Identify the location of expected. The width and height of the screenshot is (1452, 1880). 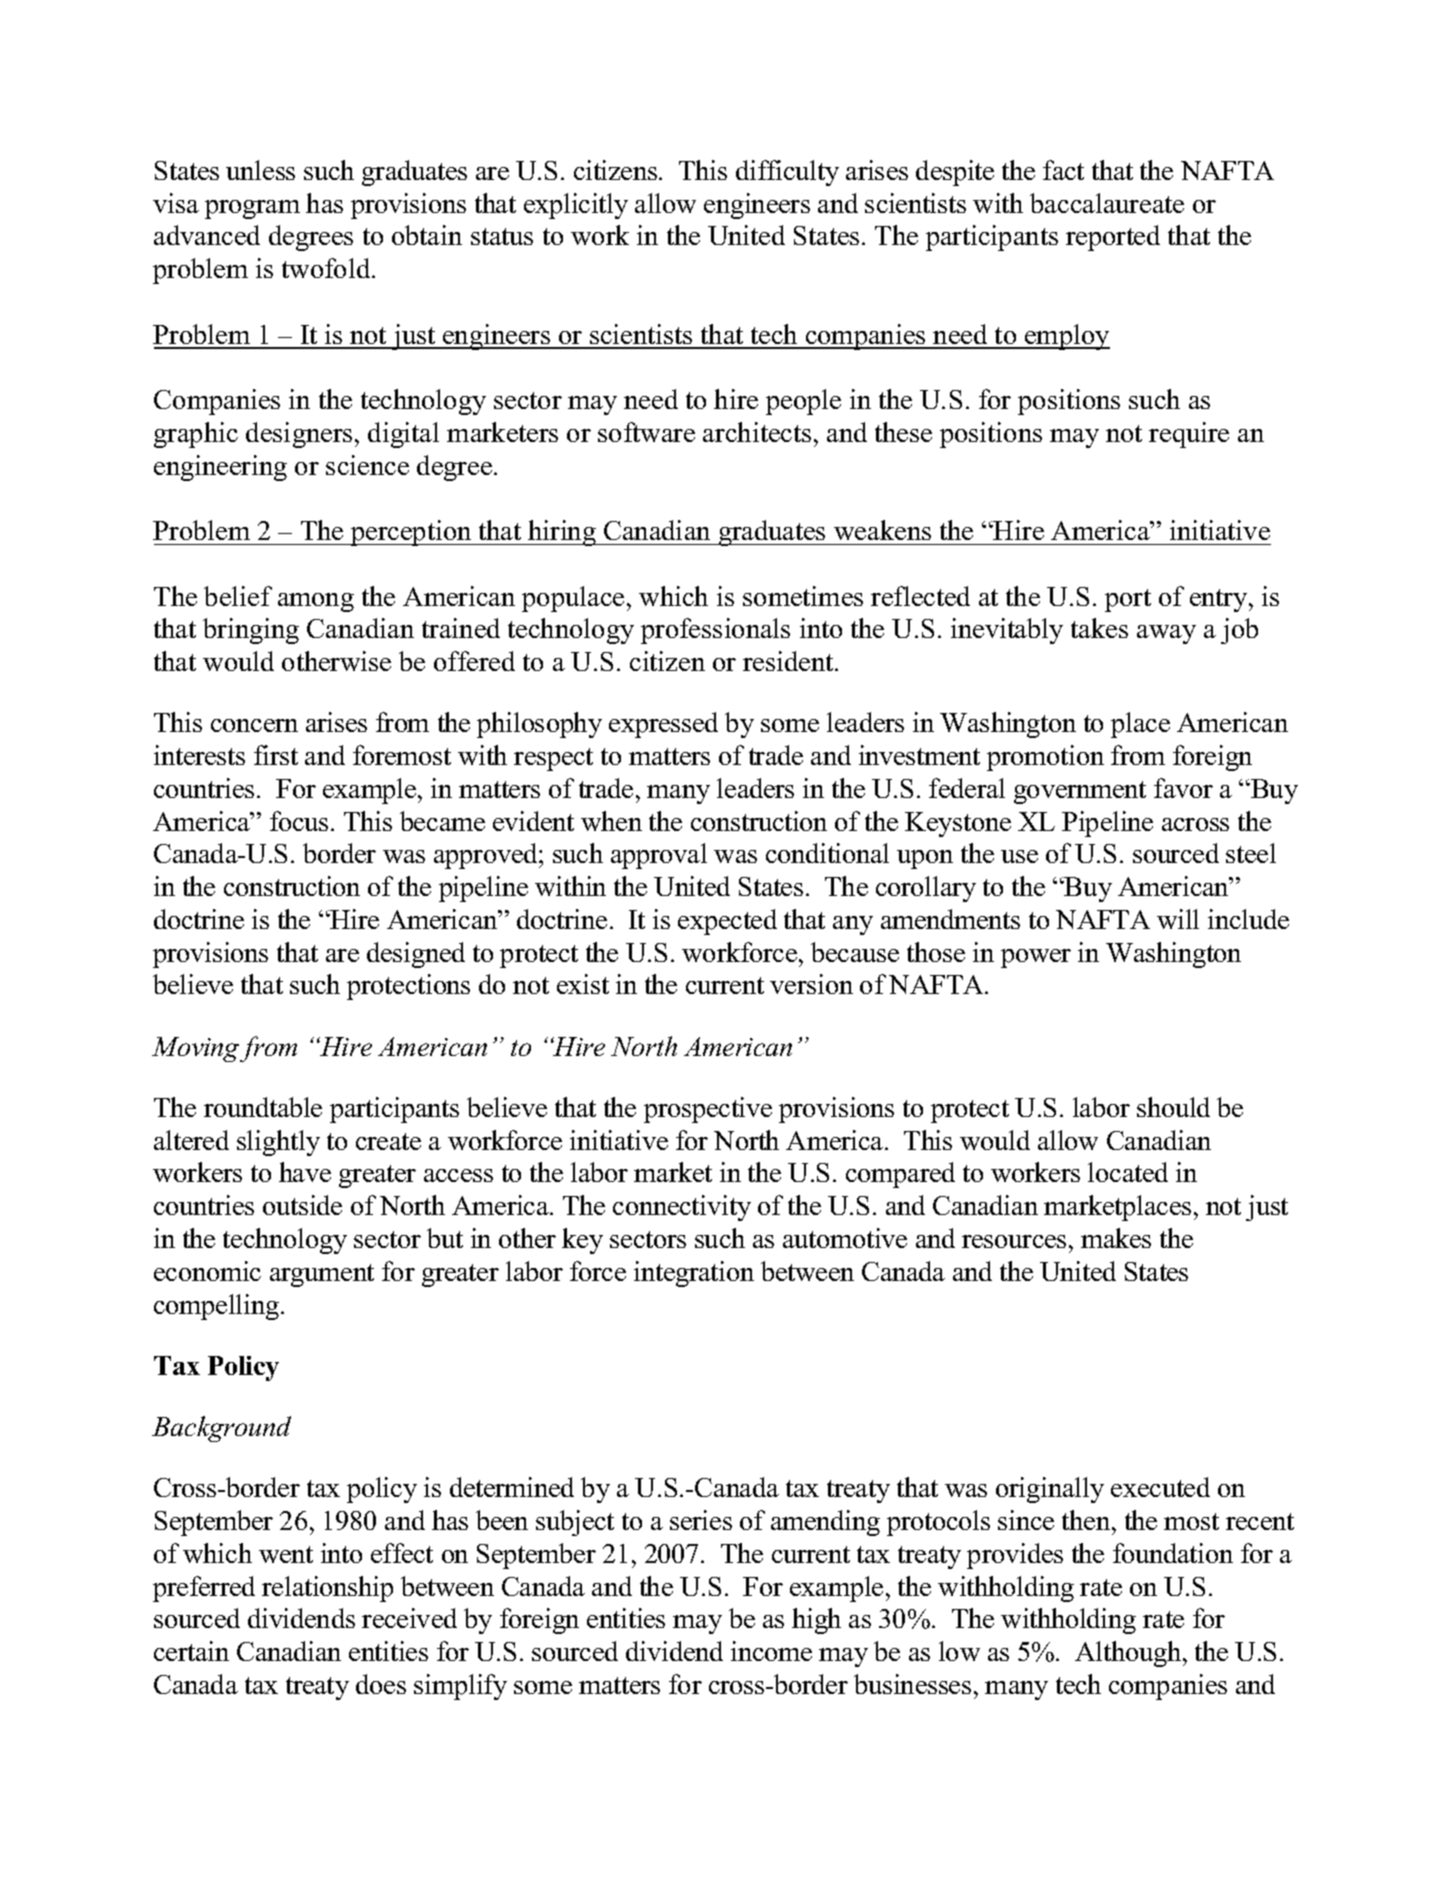
(727, 922).
